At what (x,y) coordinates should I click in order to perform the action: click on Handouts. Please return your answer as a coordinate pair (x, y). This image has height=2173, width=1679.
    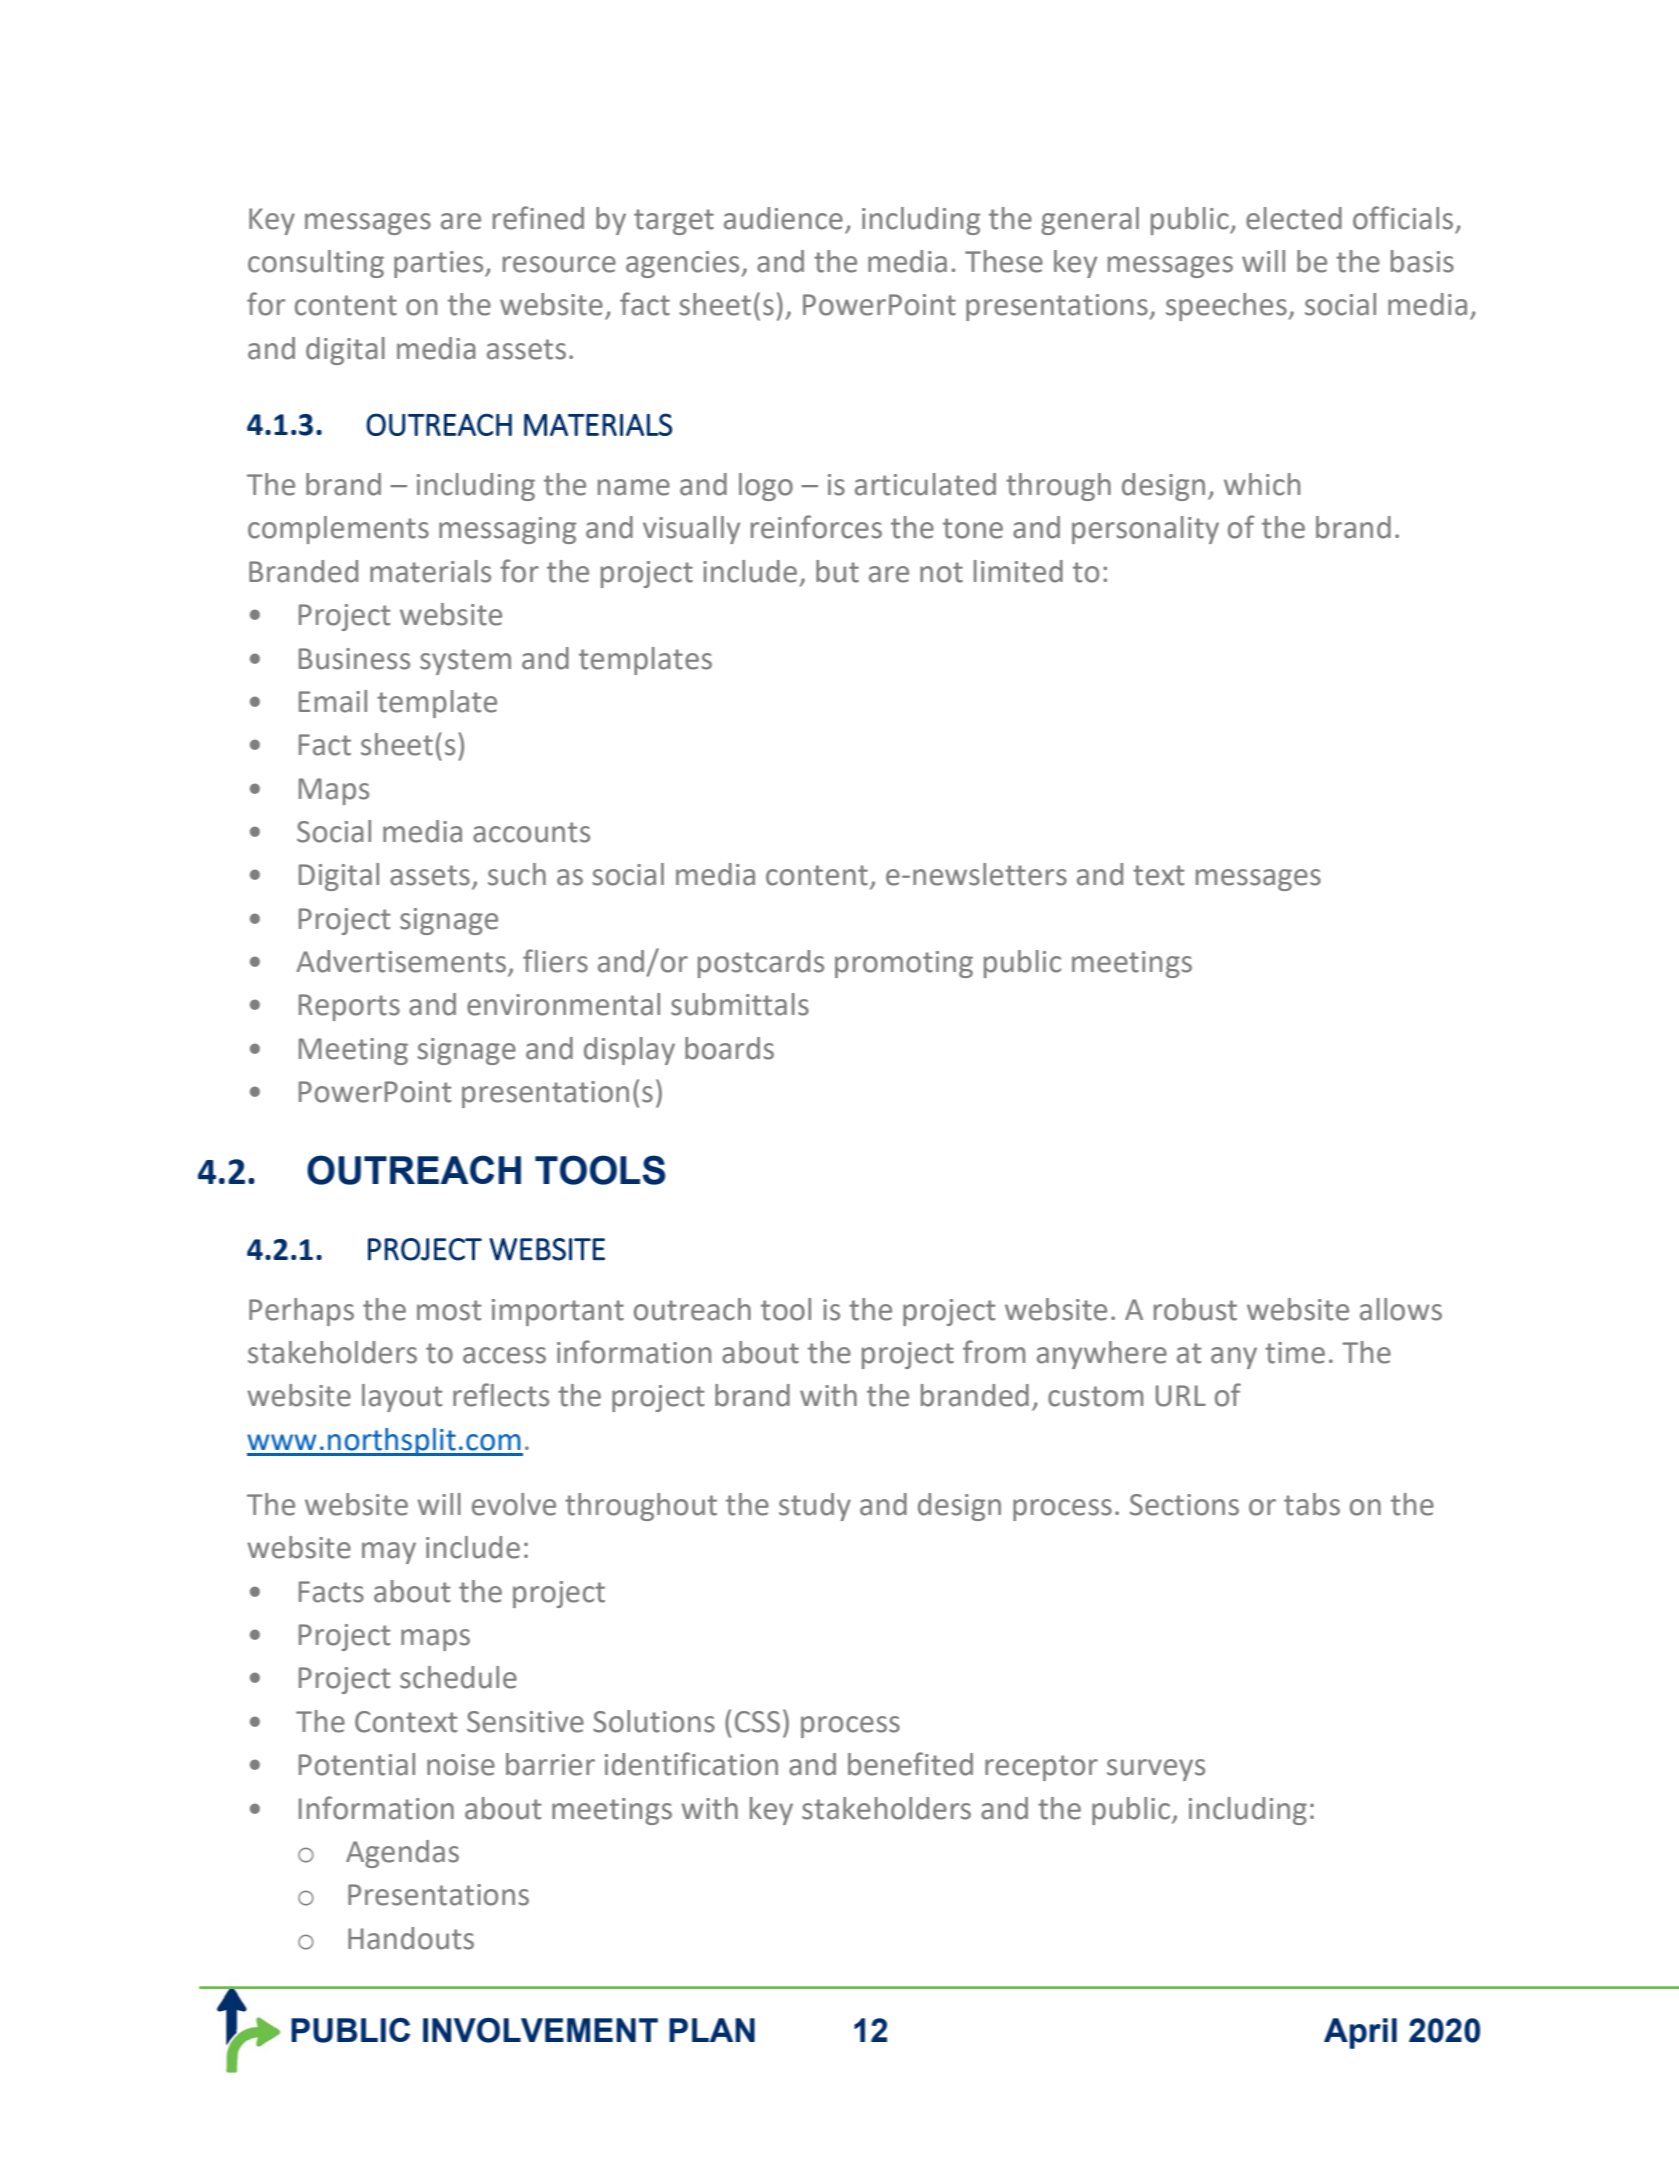
    Looking at the image, I should click on (411, 1938).
